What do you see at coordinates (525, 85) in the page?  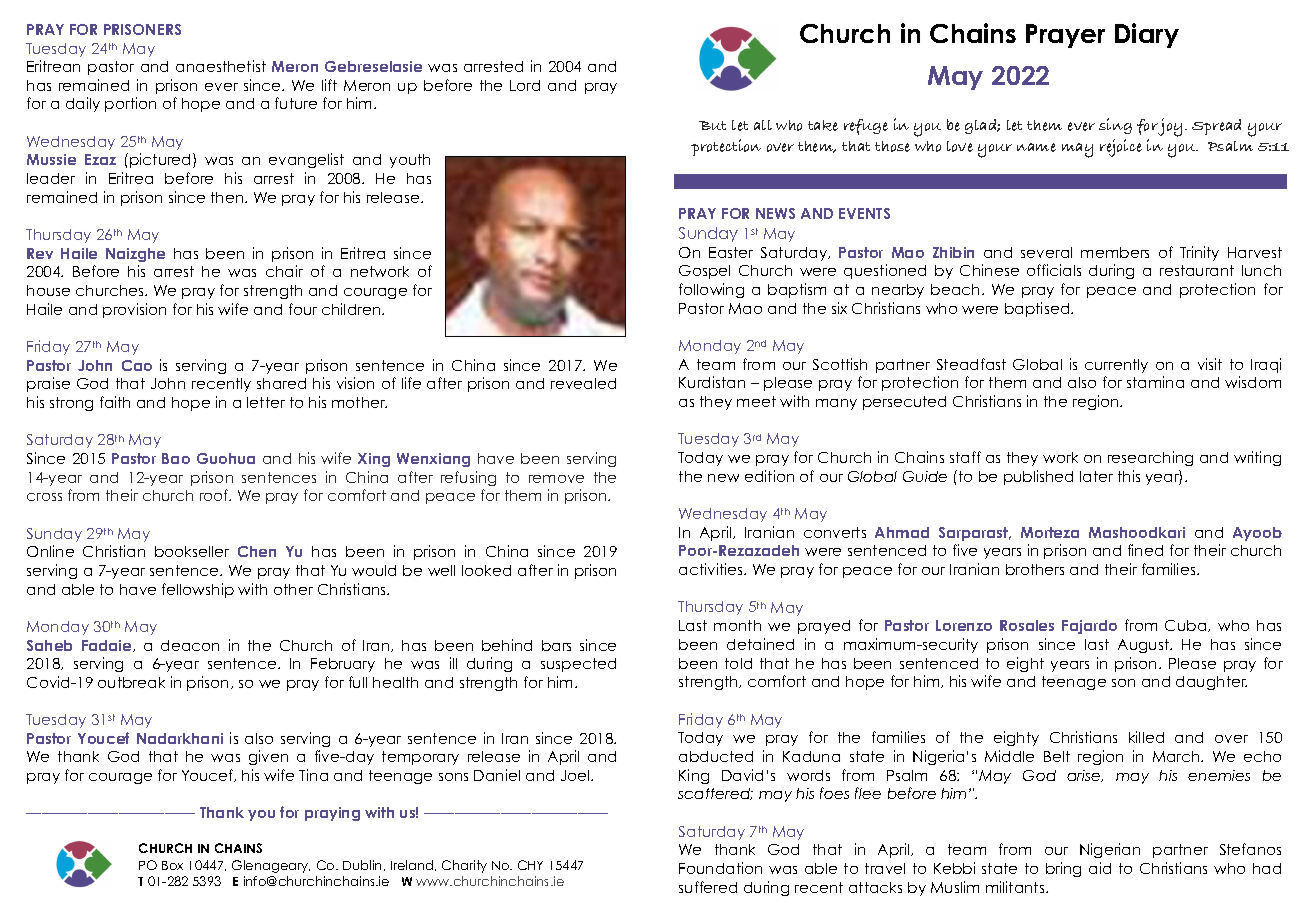 I see `Lord` at bounding box center [525, 85].
